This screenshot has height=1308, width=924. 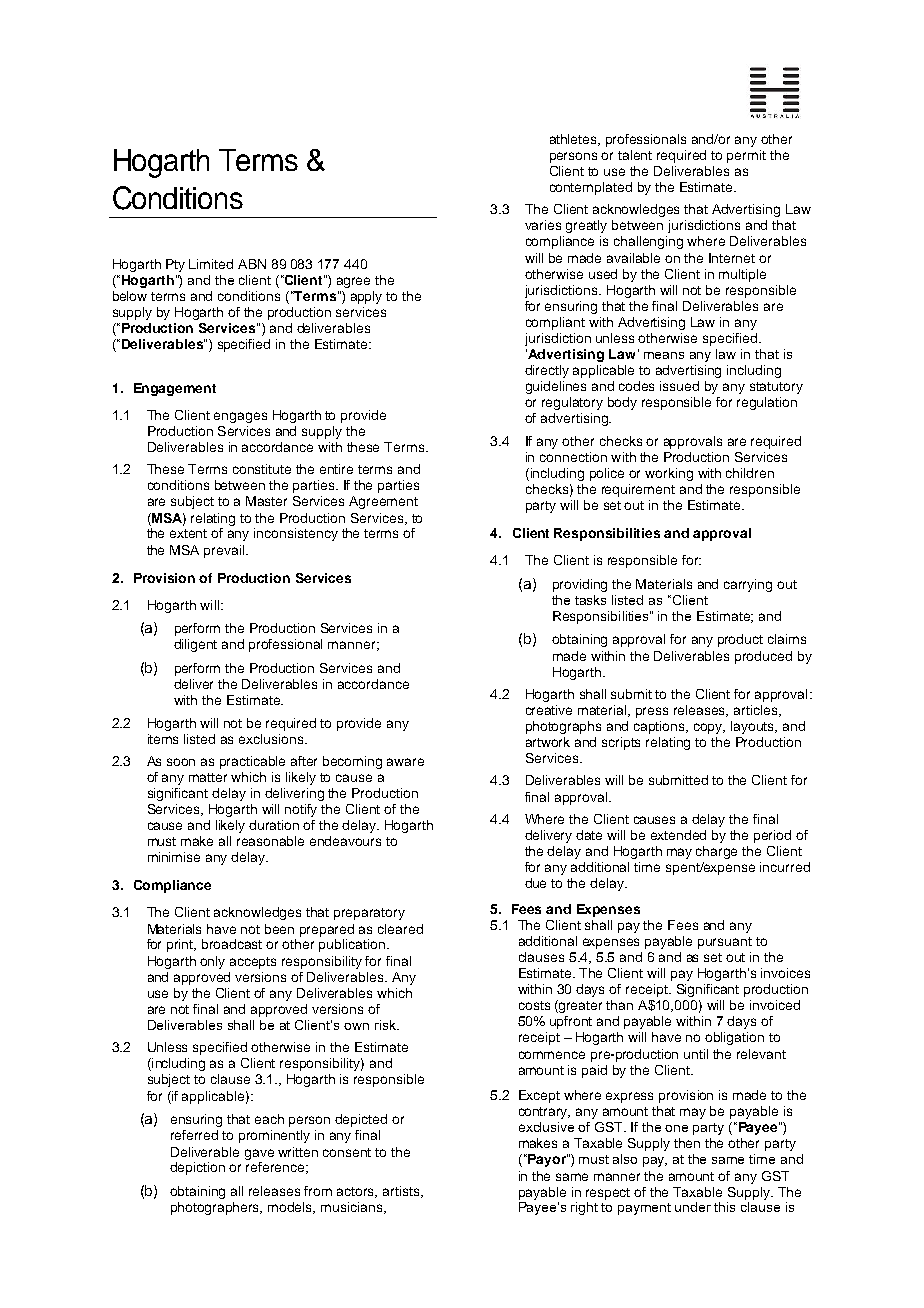 I want to click on extent, so click(x=188, y=533).
